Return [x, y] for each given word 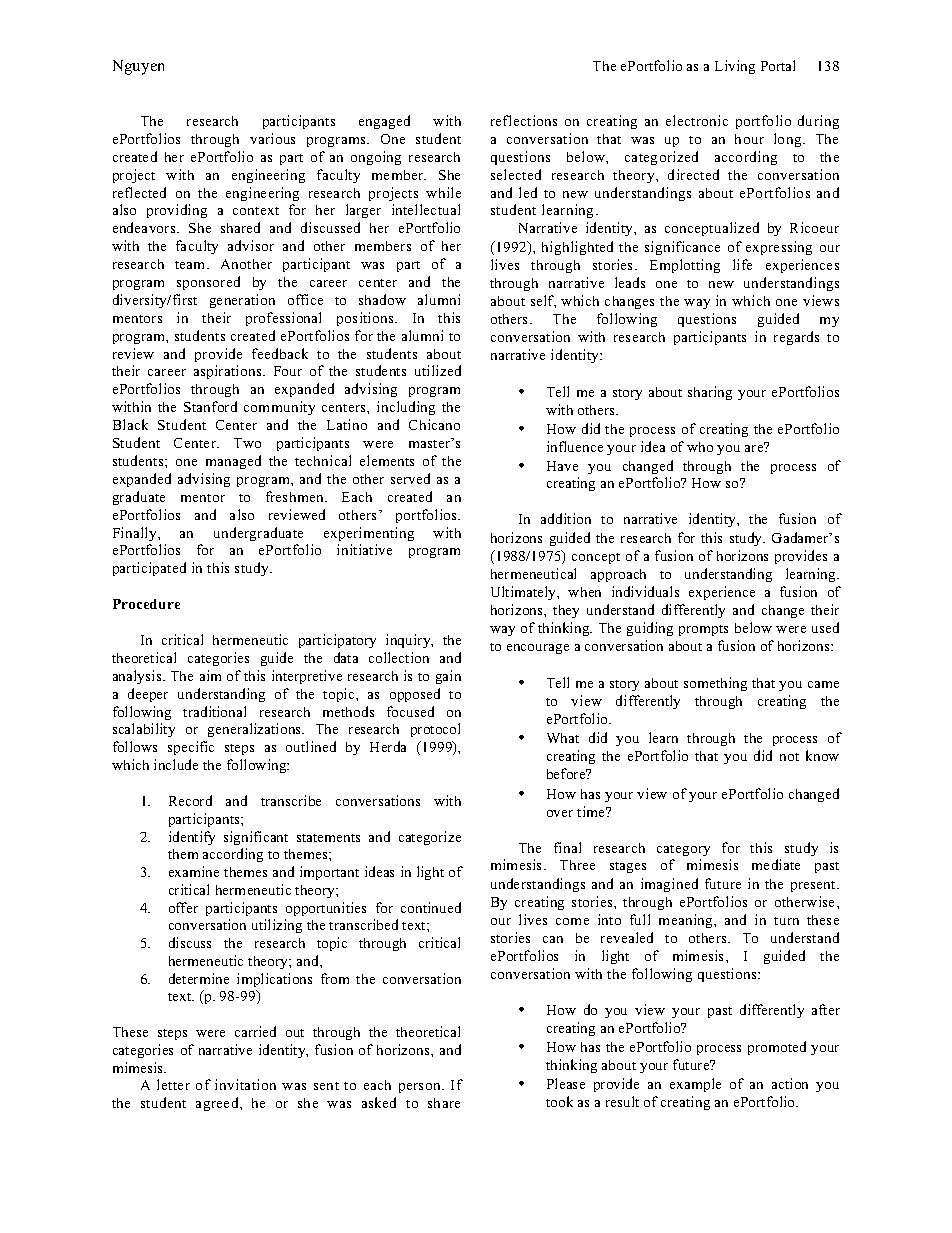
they [566, 611]
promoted [777, 1048]
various [272, 138]
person [421, 1088]
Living [735, 67]
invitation [245, 1084]
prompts [703, 630]
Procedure [146, 604]
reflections [524, 120]
